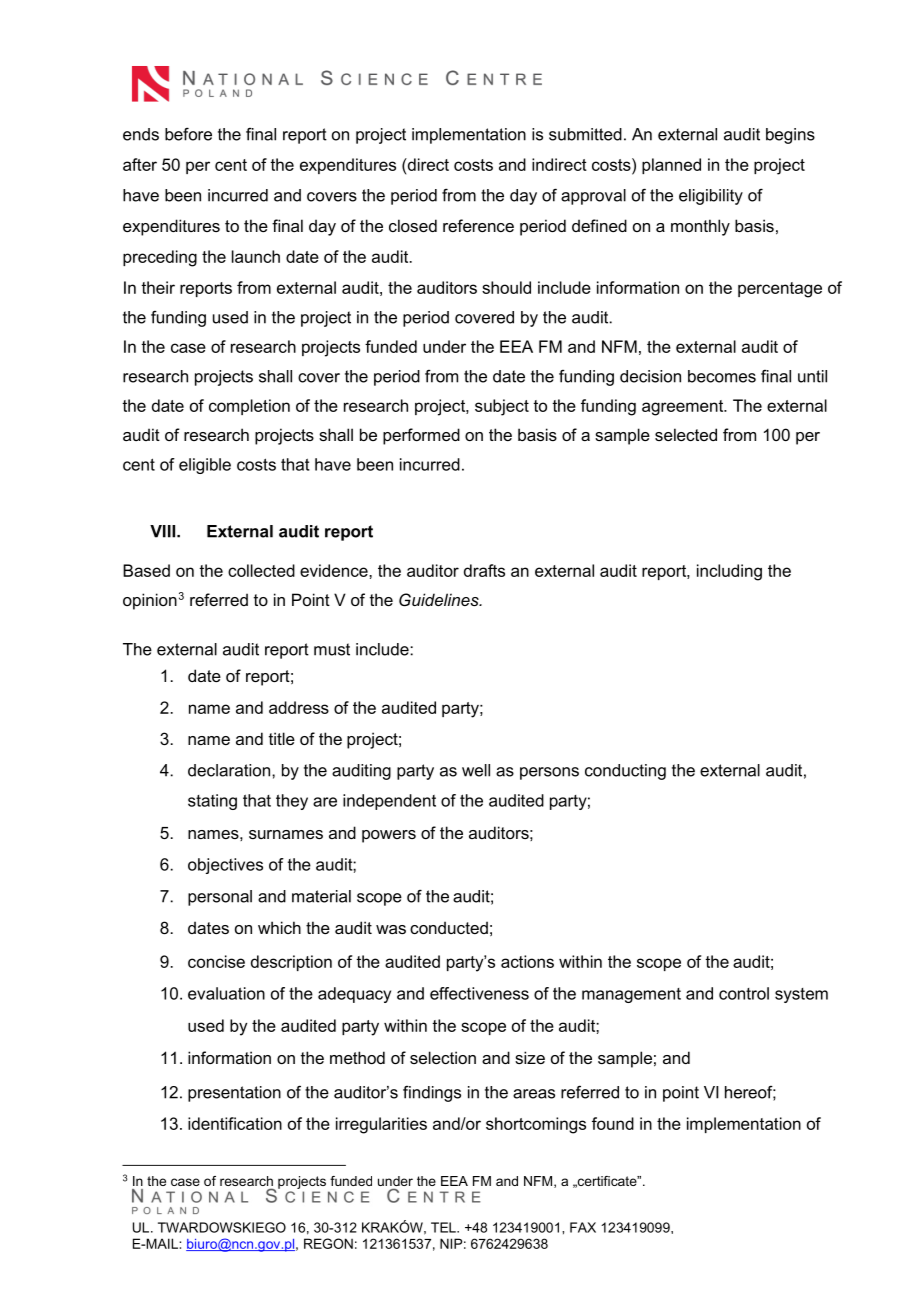 The height and width of the document is (1307, 924). Describe the element at coordinates (299, 707) in the document. I see `address` at that location.
